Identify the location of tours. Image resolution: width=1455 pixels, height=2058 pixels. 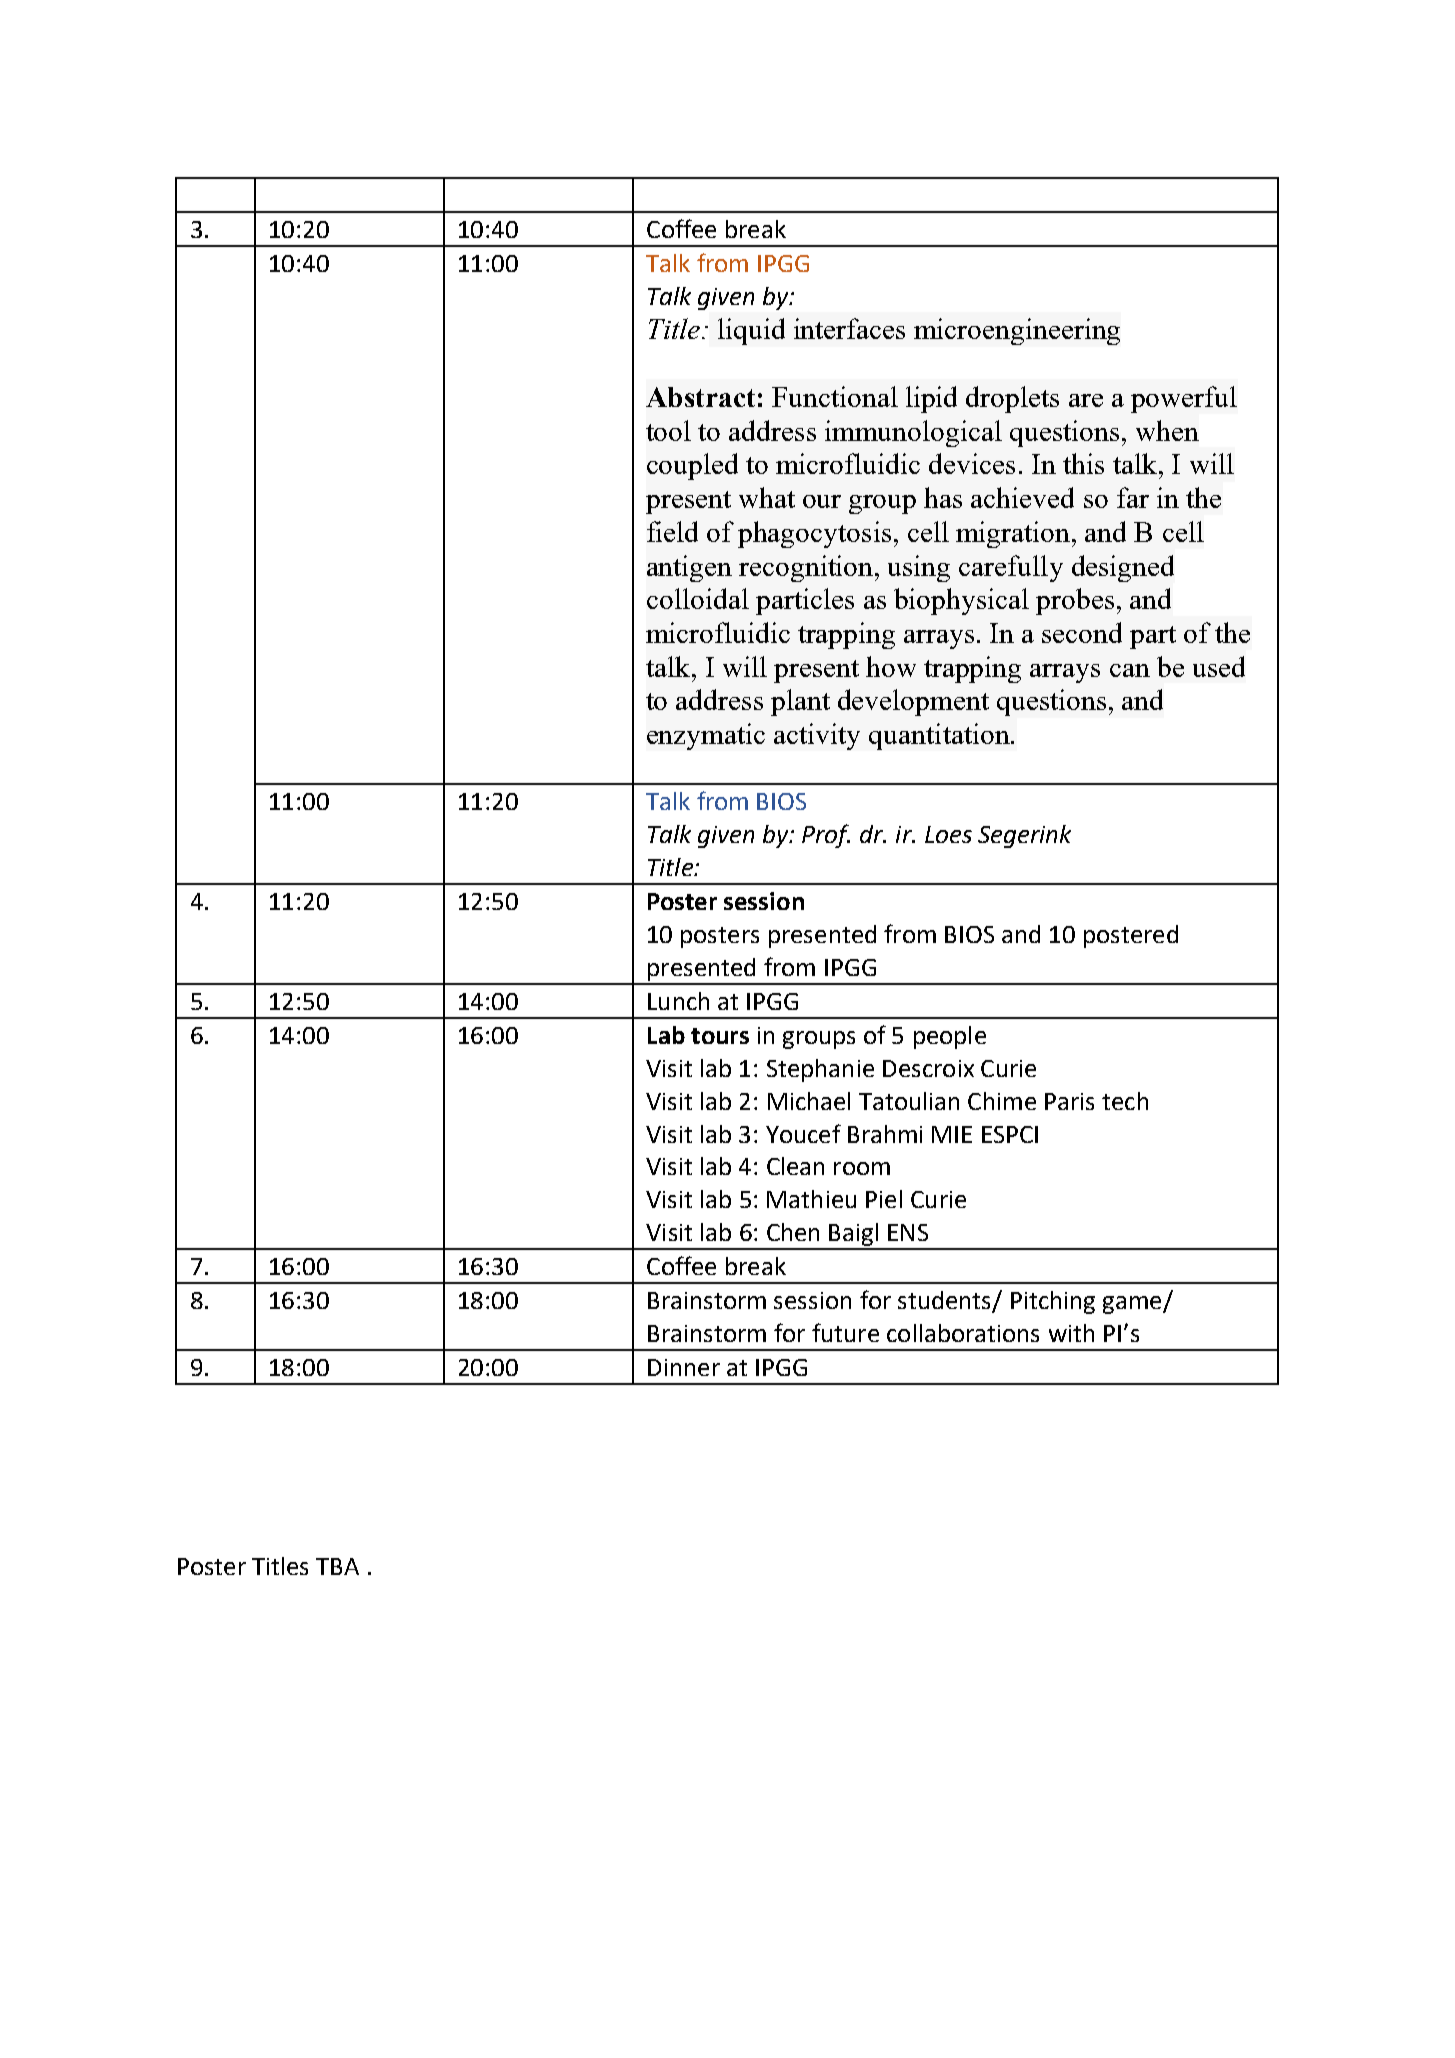
(720, 1036).
